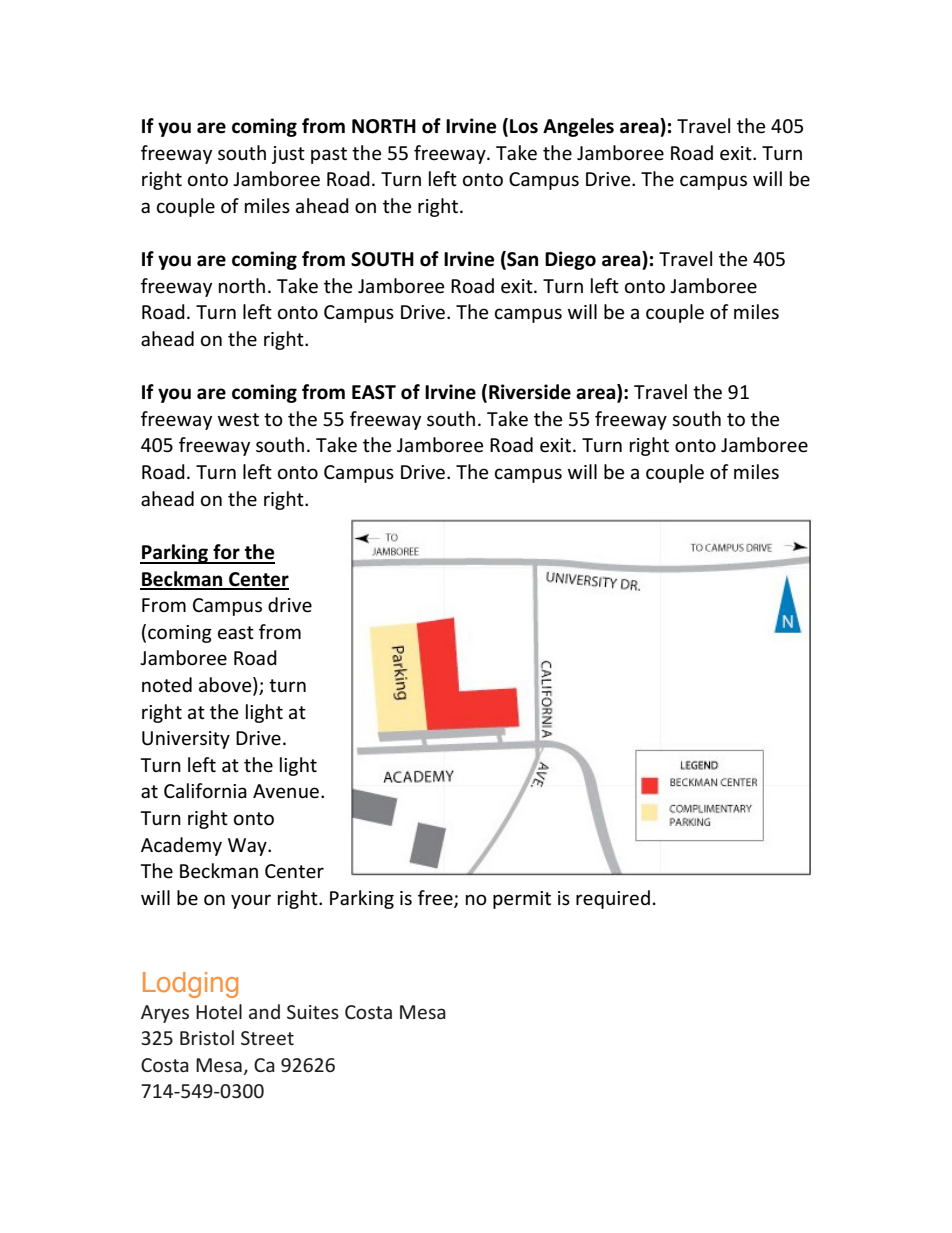 Image resolution: width=952 pixels, height=1233 pixels. Describe the element at coordinates (578, 127) in the screenshot. I see `Angeles` at that location.
